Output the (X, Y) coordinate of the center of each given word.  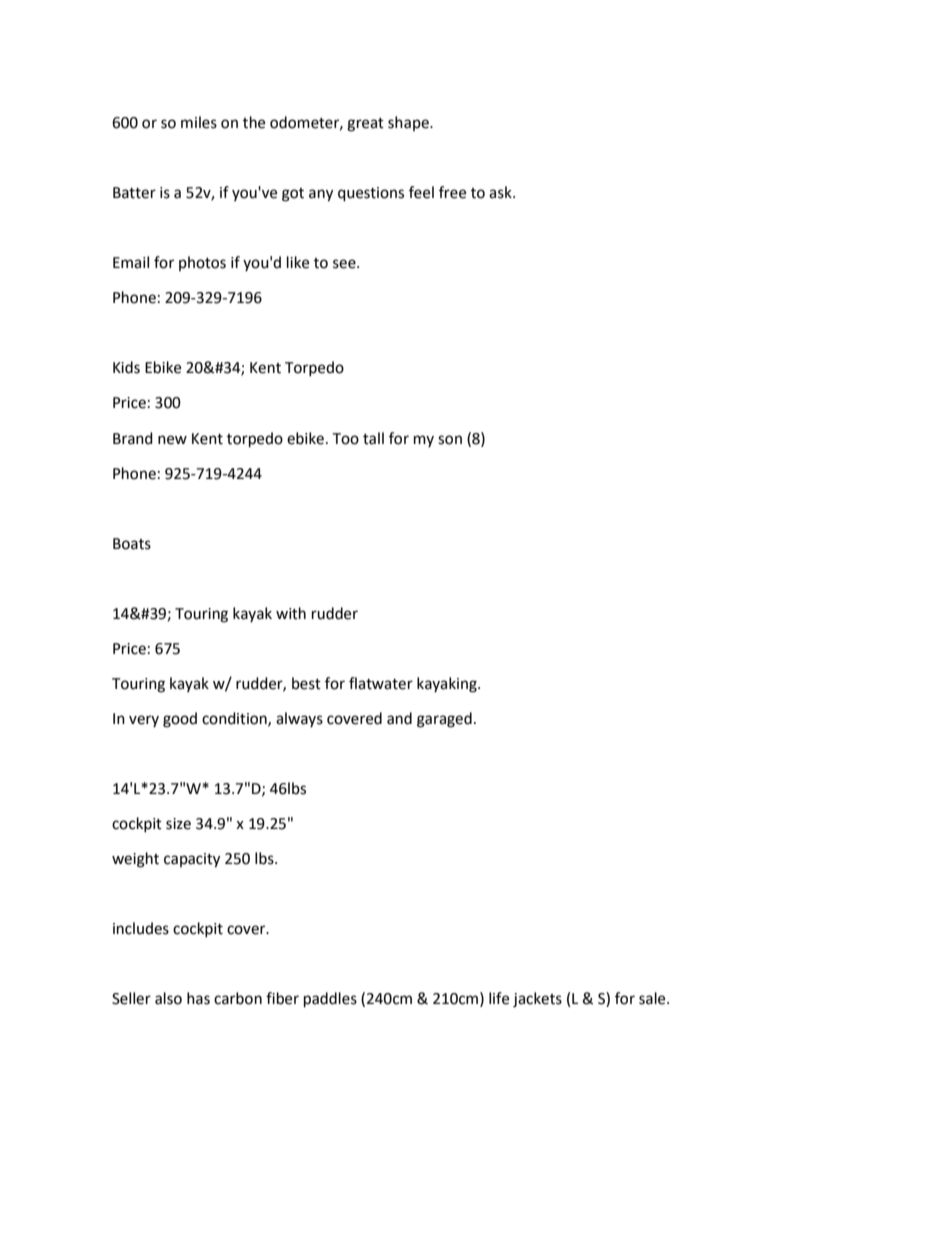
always (299, 719)
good (180, 720)
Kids (126, 367)
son (450, 440)
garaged (444, 720)
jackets (537, 1000)
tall (373, 438)
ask (501, 192)
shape (409, 123)
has (198, 998)
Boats (132, 544)
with (291, 613)
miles (199, 122)
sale (653, 998)
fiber (282, 998)
